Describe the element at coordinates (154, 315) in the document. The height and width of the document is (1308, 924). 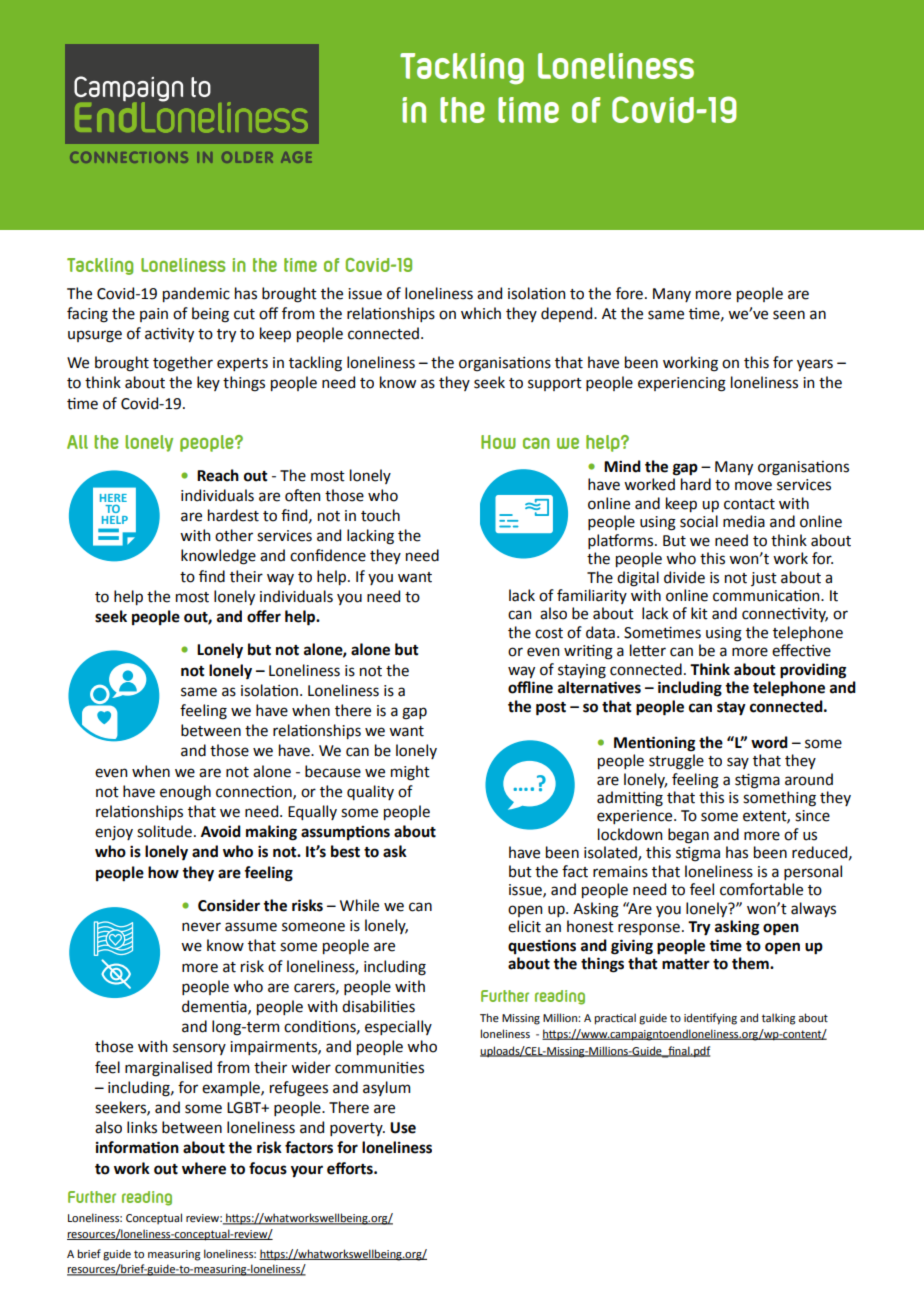
I see `pain` at that location.
